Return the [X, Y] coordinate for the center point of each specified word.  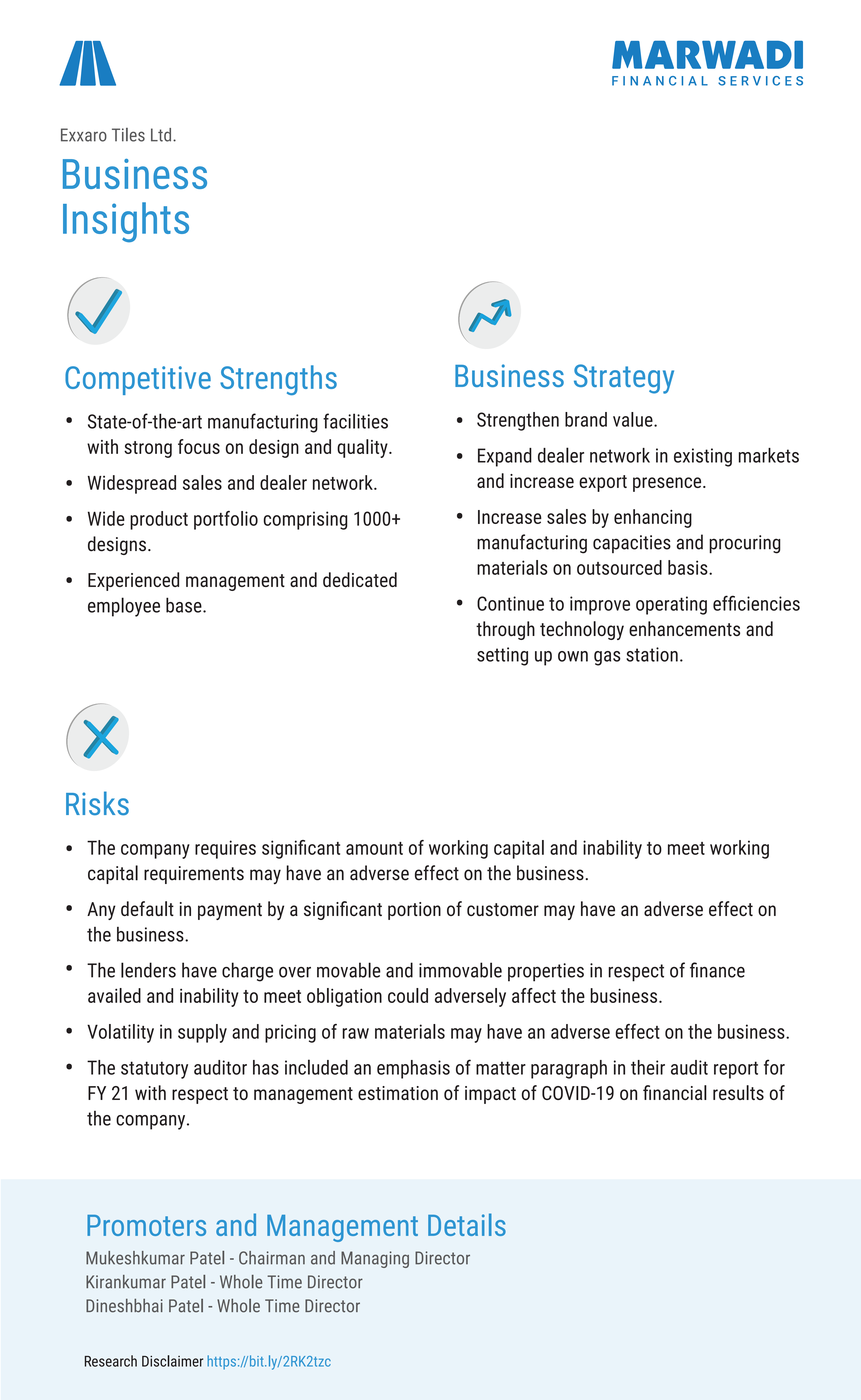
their [648, 1067]
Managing [375, 1259]
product [159, 520]
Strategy [624, 379]
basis [689, 567]
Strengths [278, 380]
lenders [148, 970]
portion [414, 911]
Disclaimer [172, 1361]
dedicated [360, 579]
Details [467, 1224]
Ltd [162, 135]
